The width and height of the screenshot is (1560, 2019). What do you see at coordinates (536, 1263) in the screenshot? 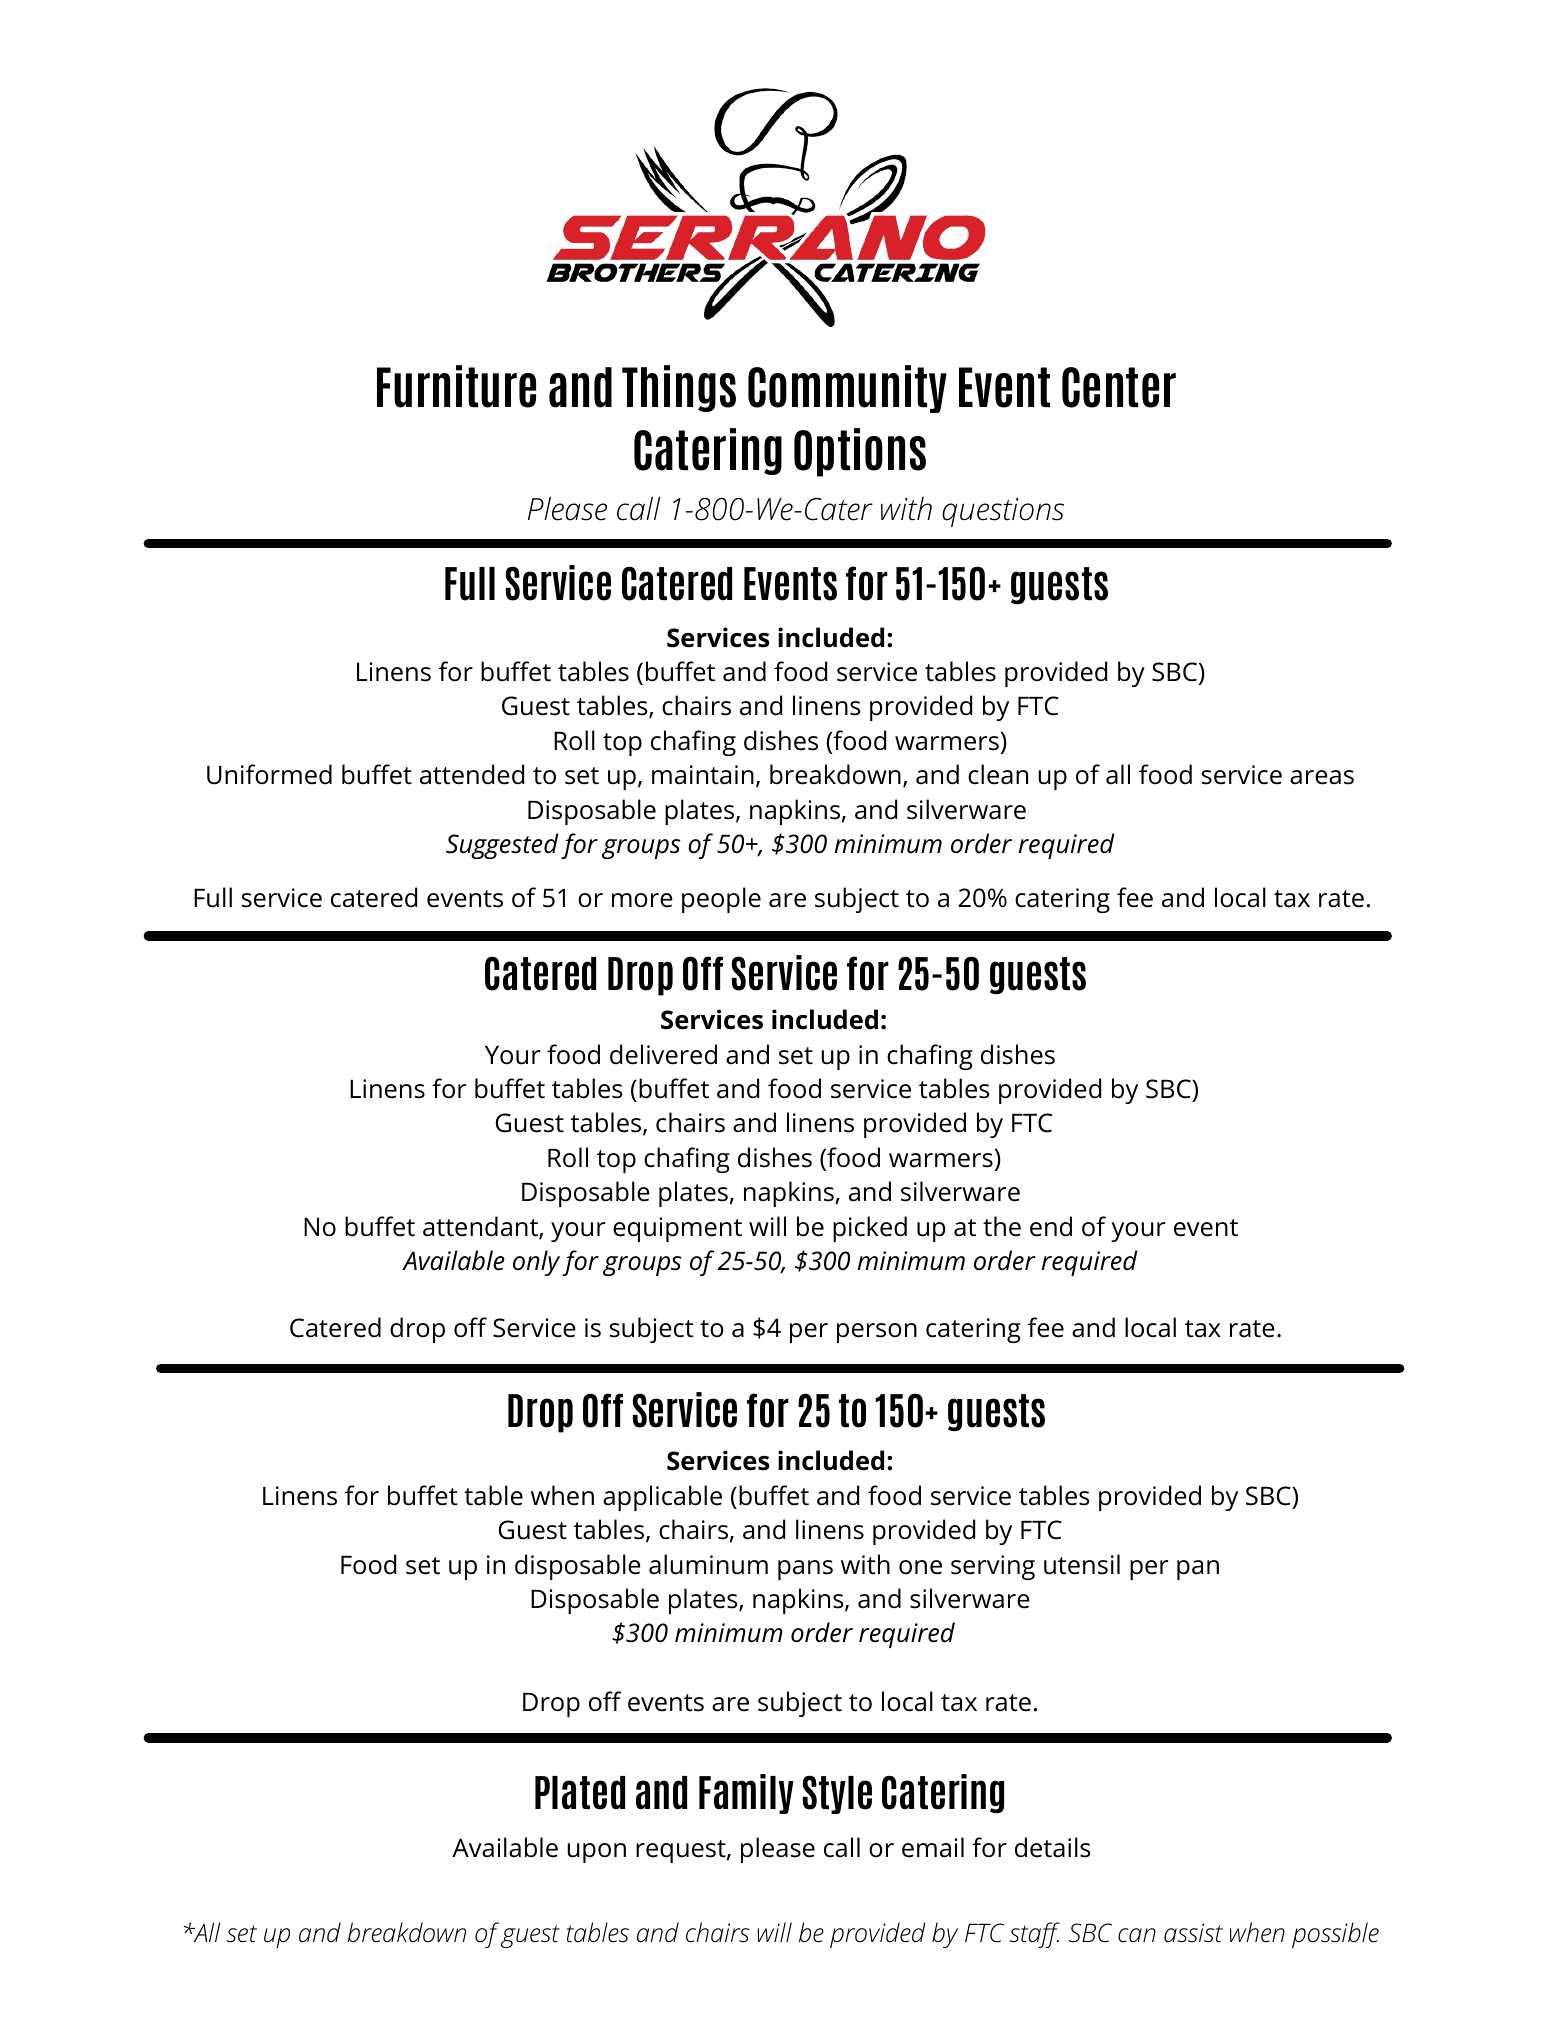
I see `only` at bounding box center [536, 1263].
